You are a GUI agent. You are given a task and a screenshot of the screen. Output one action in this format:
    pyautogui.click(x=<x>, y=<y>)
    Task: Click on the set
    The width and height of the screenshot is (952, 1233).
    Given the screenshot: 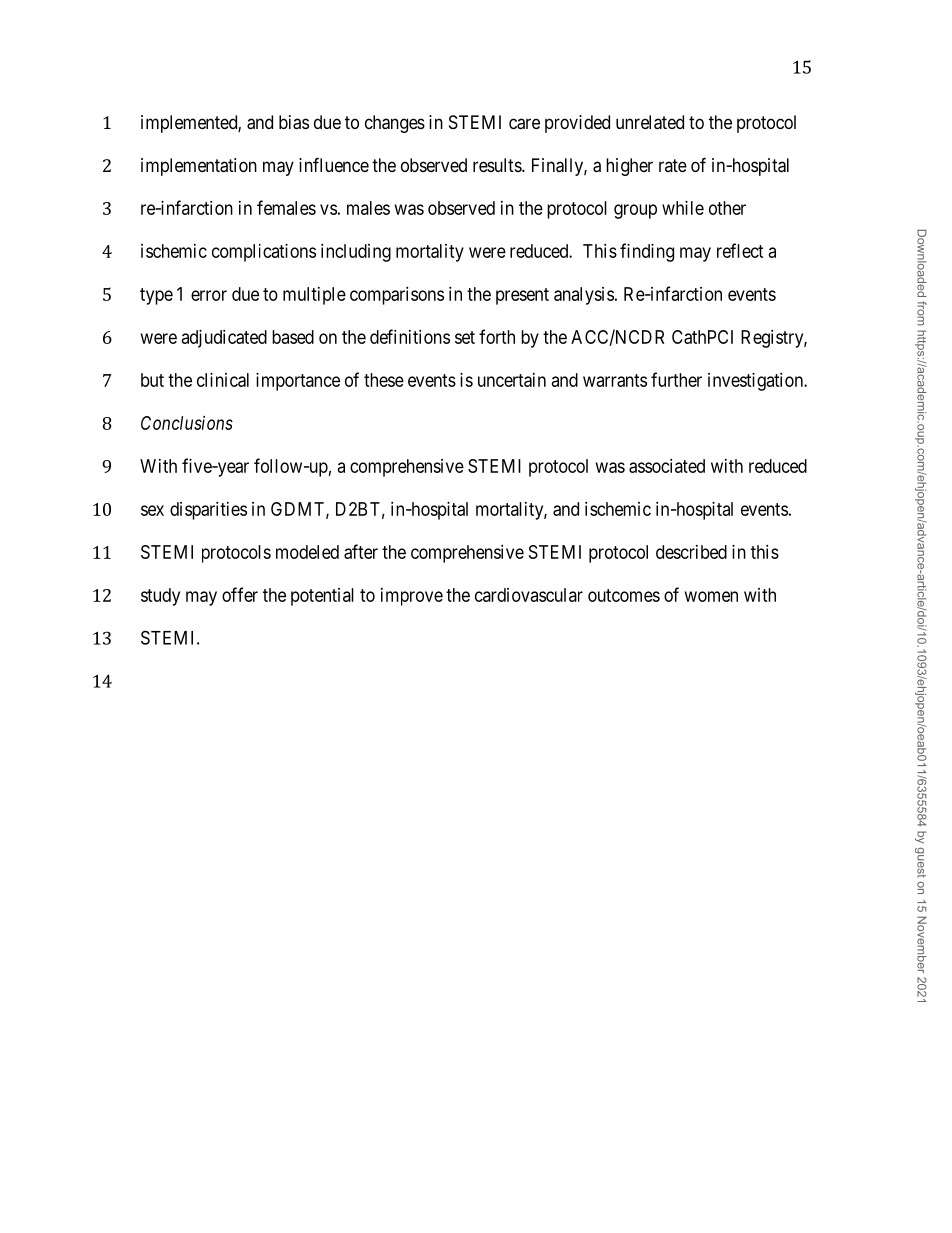 What is the action you would take?
    pyautogui.click(x=465, y=337)
